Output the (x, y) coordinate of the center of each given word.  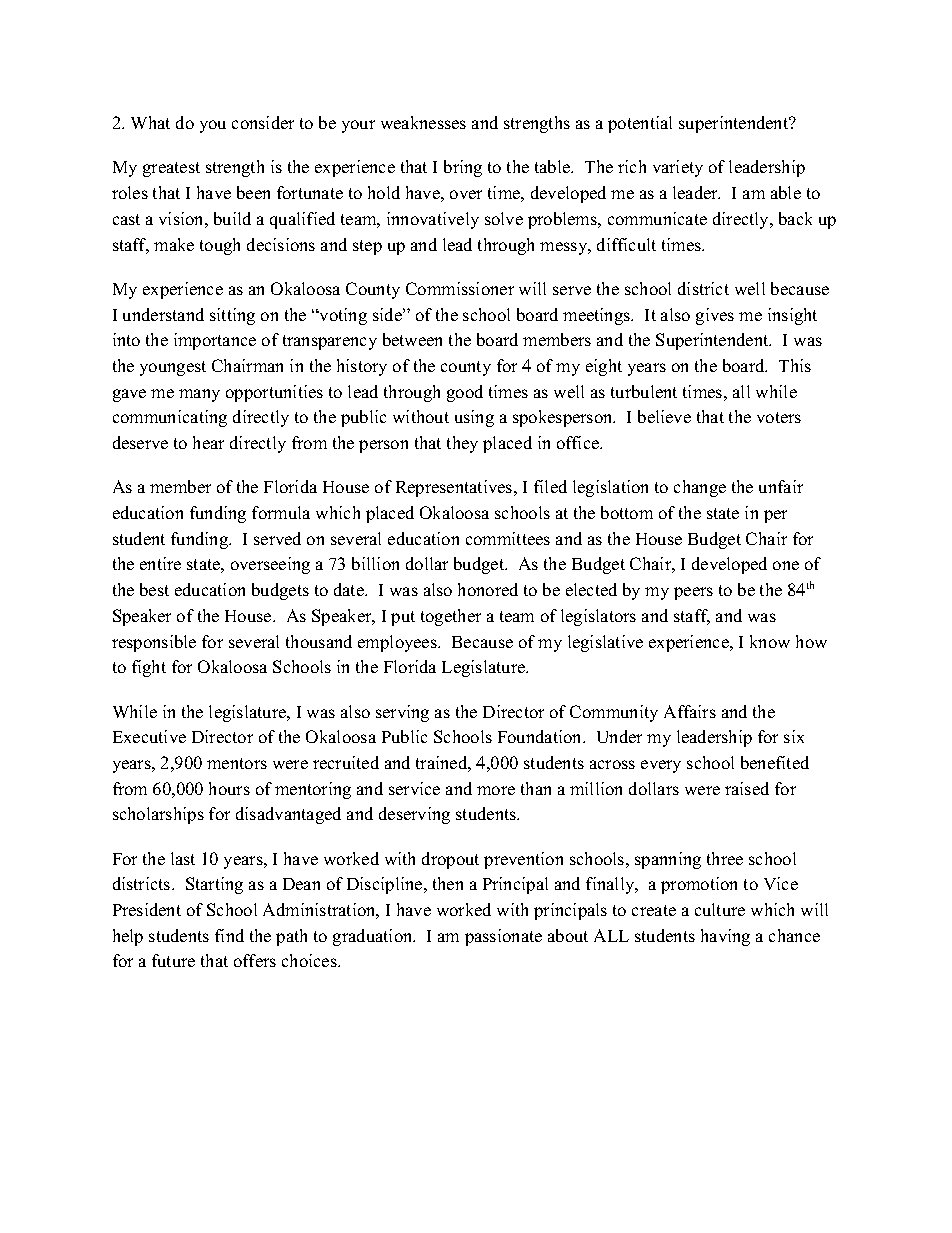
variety (678, 168)
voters (779, 417)
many (199, 395)
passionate (503, 937)
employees (398, 643)
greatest (171, 169)
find (229, 935)
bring (463, 168)
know (770, 641)
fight (149, 668)
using (474, 418)
